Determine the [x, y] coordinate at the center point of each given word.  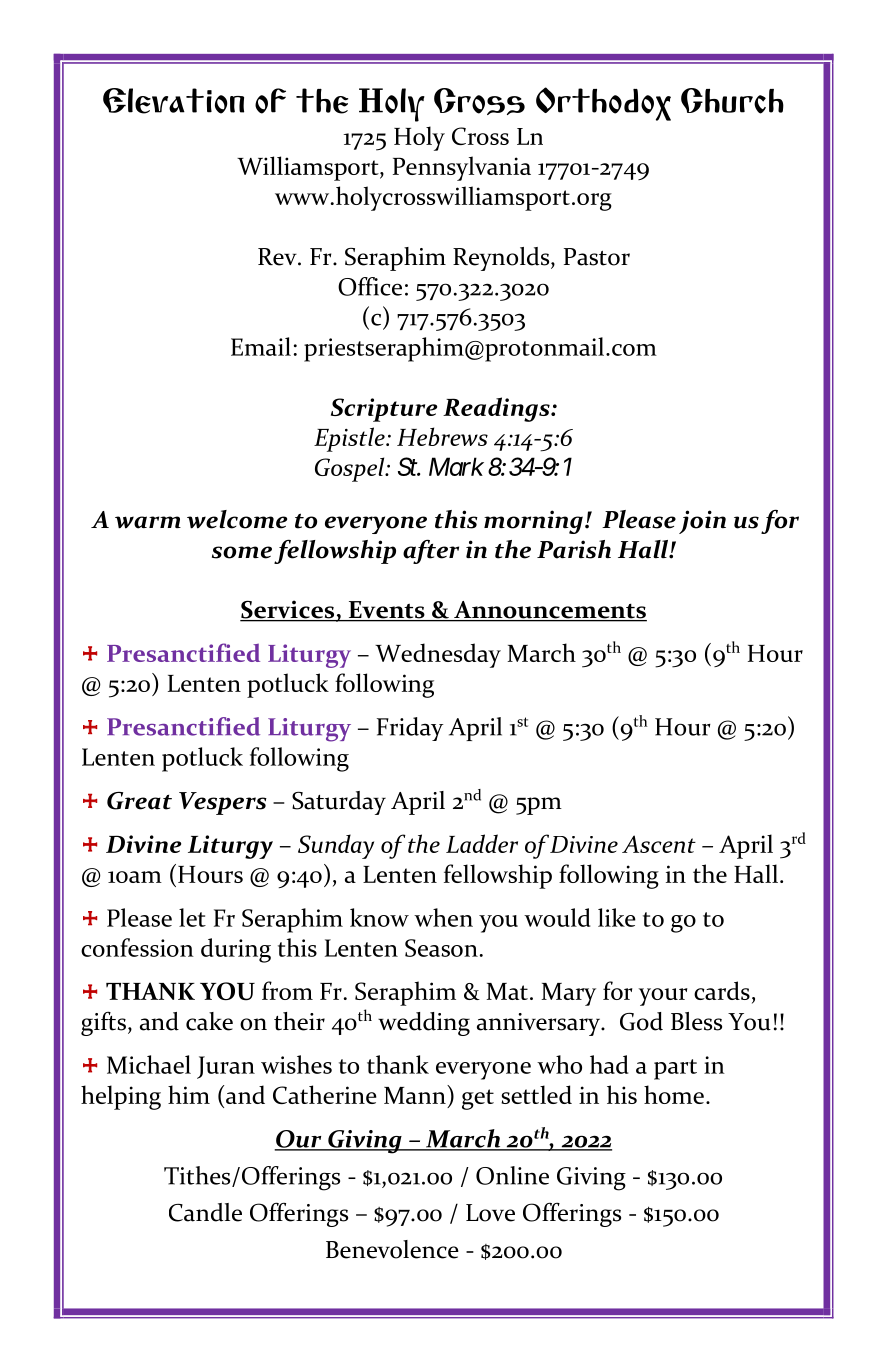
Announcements [549, 611]
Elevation [173, 101]
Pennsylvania [462, 168]
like [617, 917]
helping [121, 1097]
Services [288, 610]
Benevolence [392, 1249]
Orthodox [603, 104]
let [192, 917]
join [702, 522]
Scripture [384, 410]
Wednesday [438, 655]
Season [441, 948]
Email [261, 346]
